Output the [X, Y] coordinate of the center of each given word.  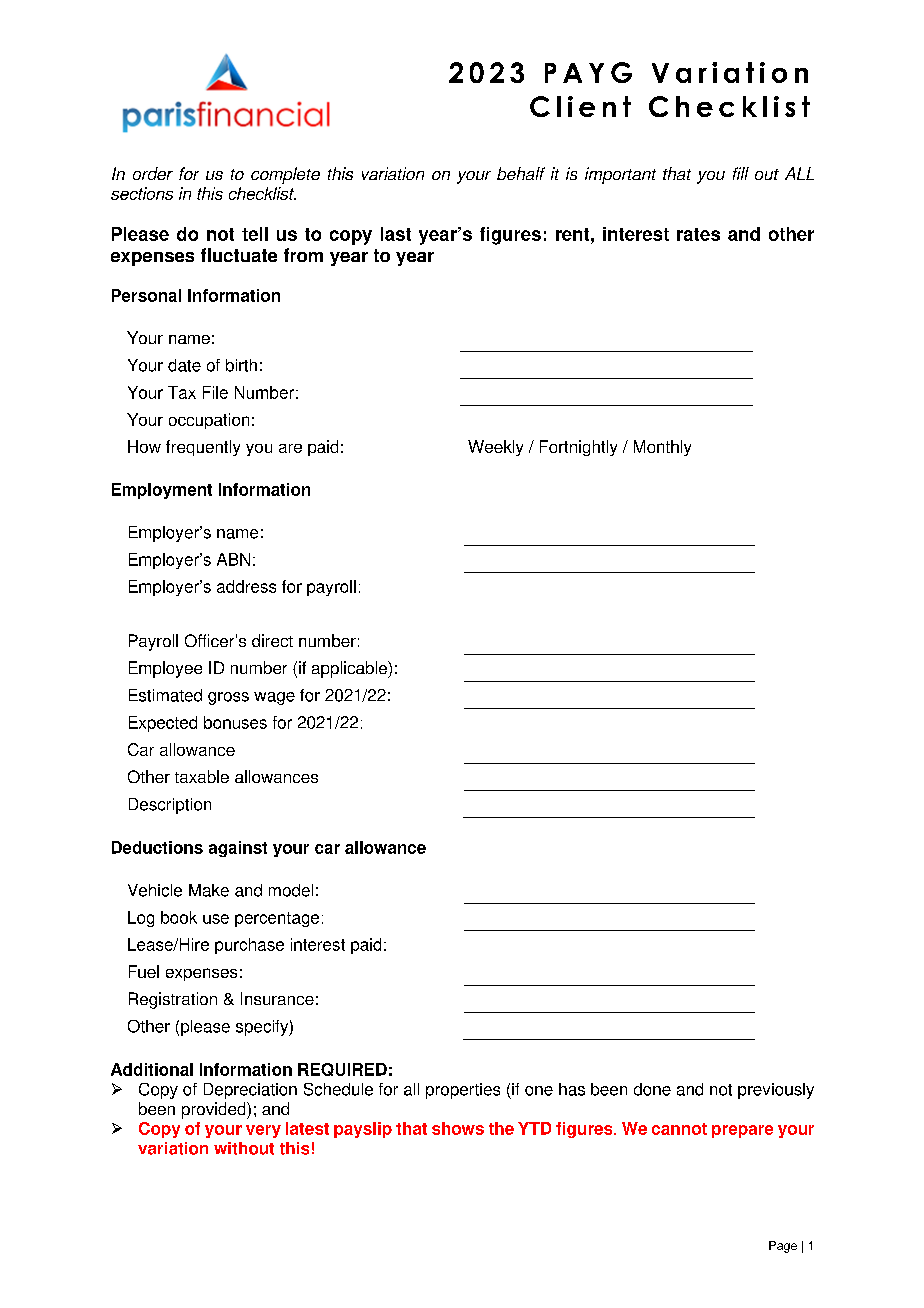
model [291, 890]
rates [698, 234]
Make [209, 890]
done [652, 1089]
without [244, 1148]
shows [458, 1128]
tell [255, 234]
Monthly [662, 448]
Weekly [495, 448]
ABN [233, 559]
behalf [521, 173]
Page [783, 1247]
